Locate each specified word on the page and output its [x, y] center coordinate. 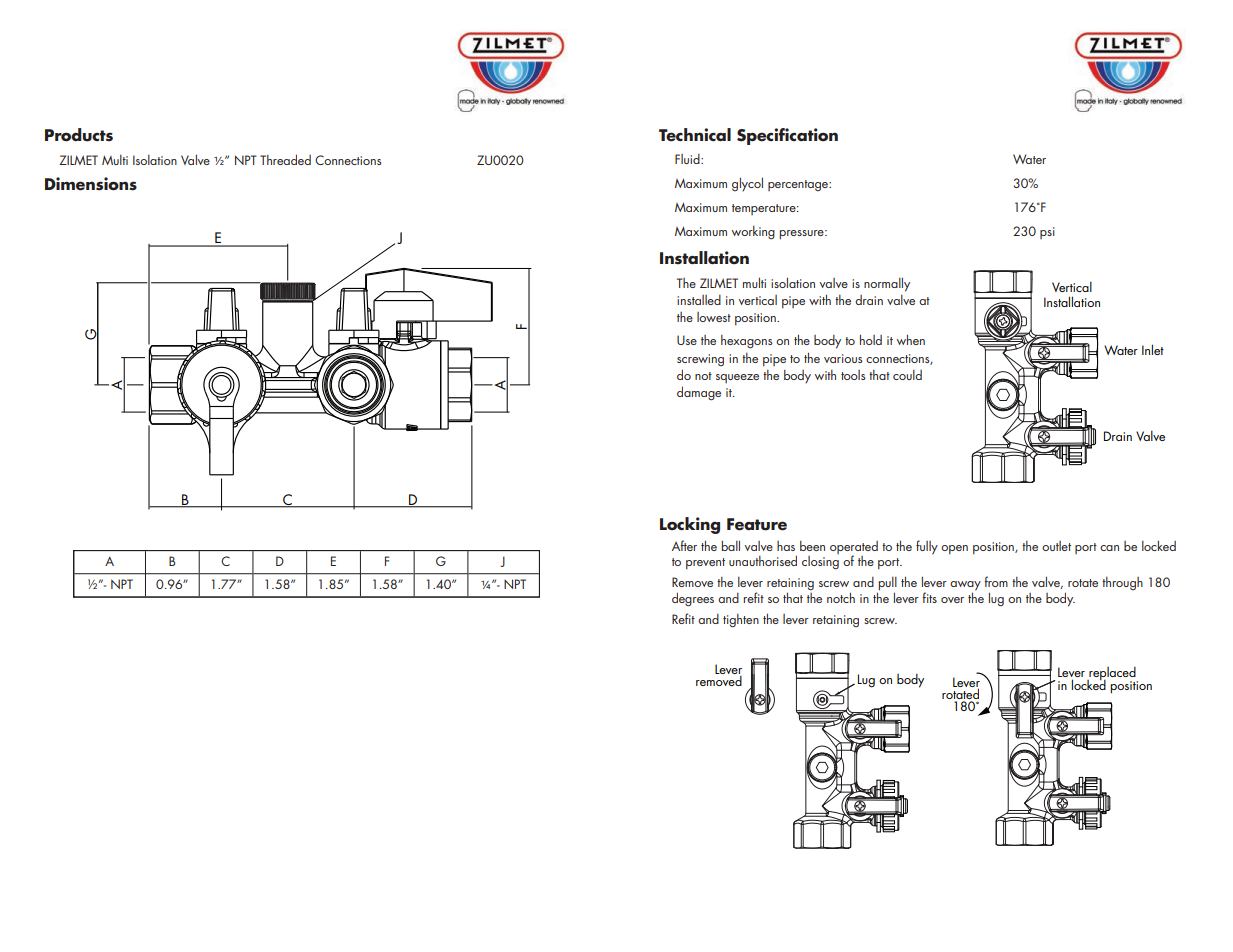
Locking [690, 525]
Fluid [688, 159]
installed [699, 300]
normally [887, 284]
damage [699, 393]
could [907, 375]
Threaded [285, 159]
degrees [693, 599]
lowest [714, 317]
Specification [787, 136]
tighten [741, 621]
